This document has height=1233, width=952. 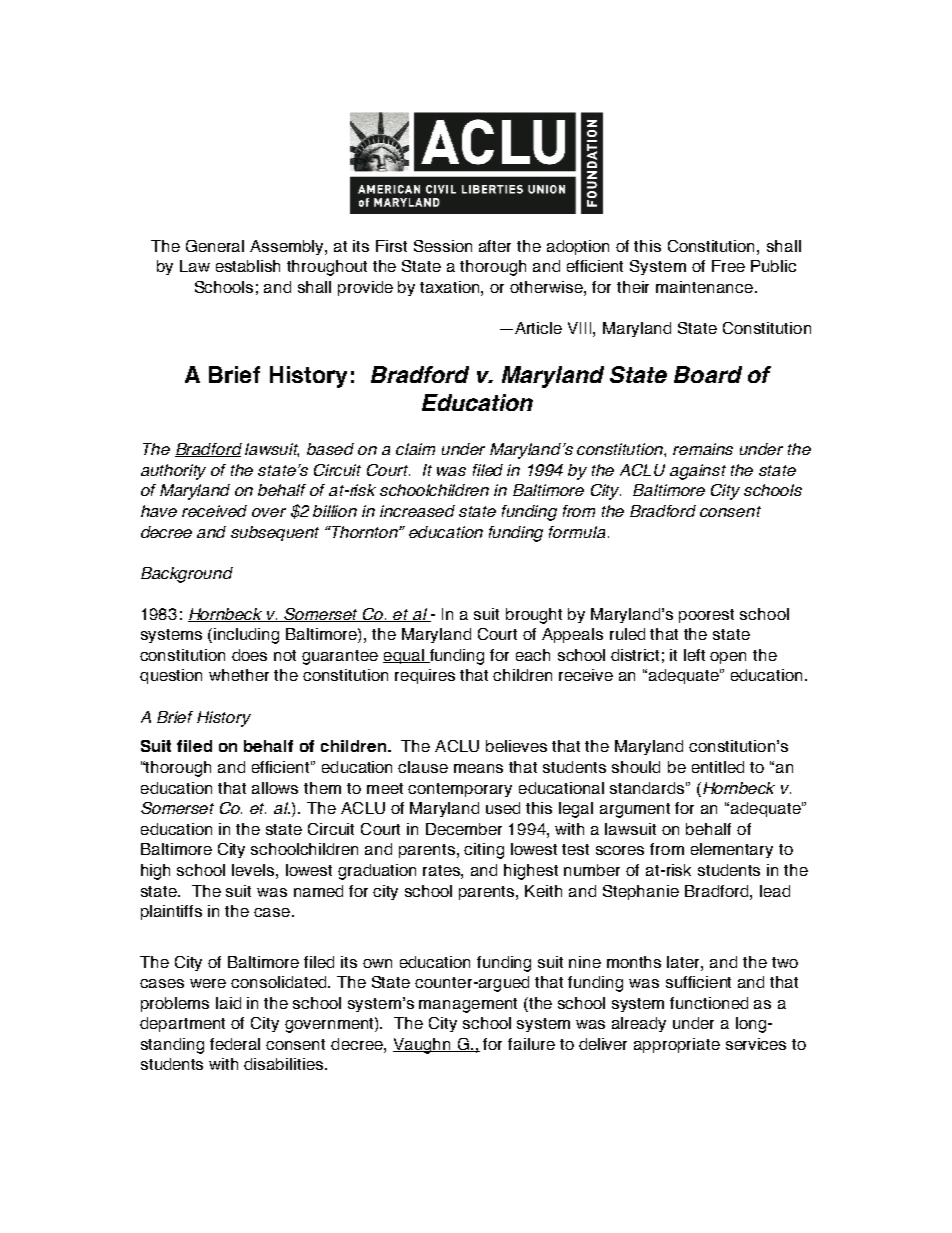 What do you see at coordinates (228, 1003) in the document?
I see `laid` at bounding box center [228, 1003].
